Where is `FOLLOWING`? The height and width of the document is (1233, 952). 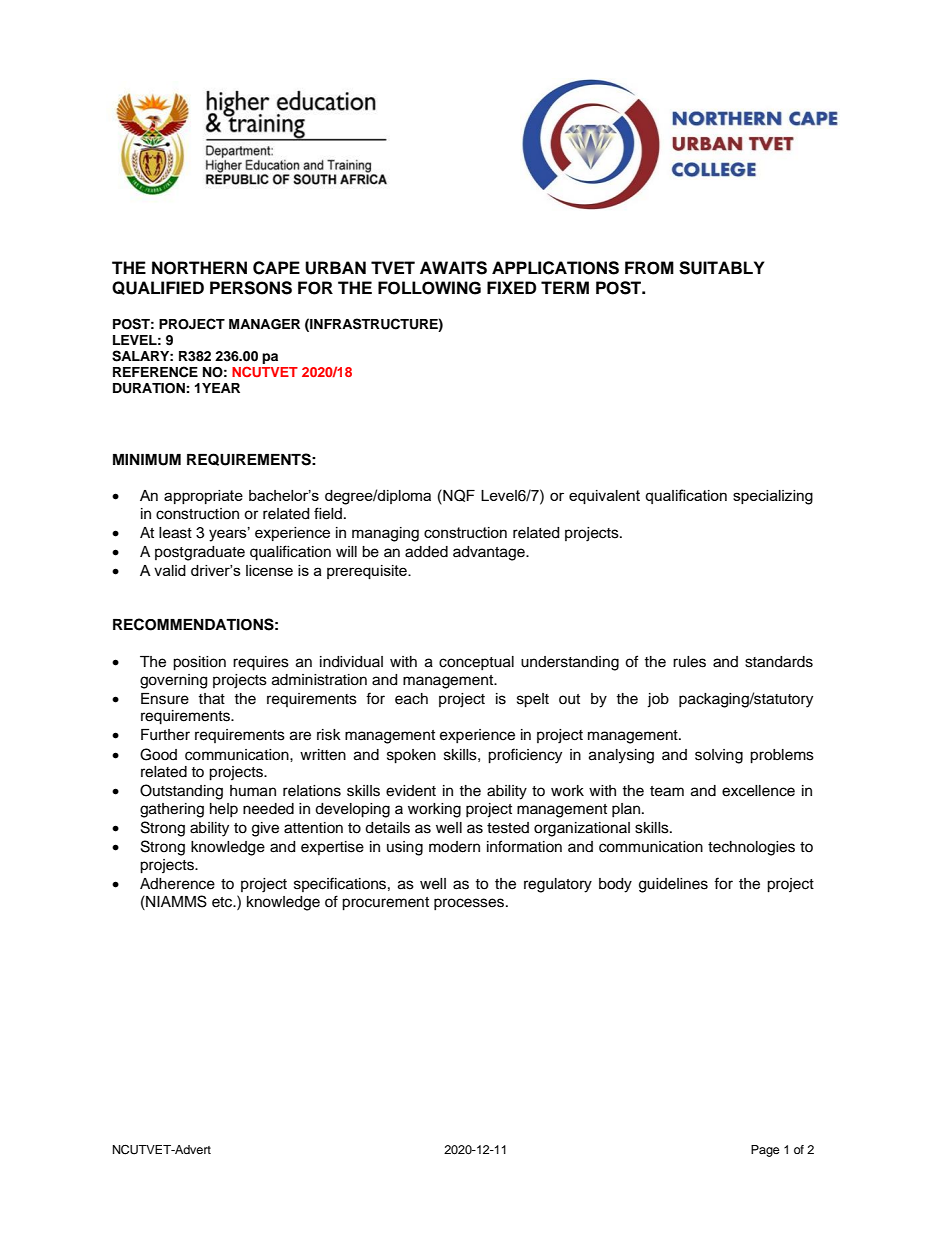 FOLLOWING is located at coordinates (429, 288).
